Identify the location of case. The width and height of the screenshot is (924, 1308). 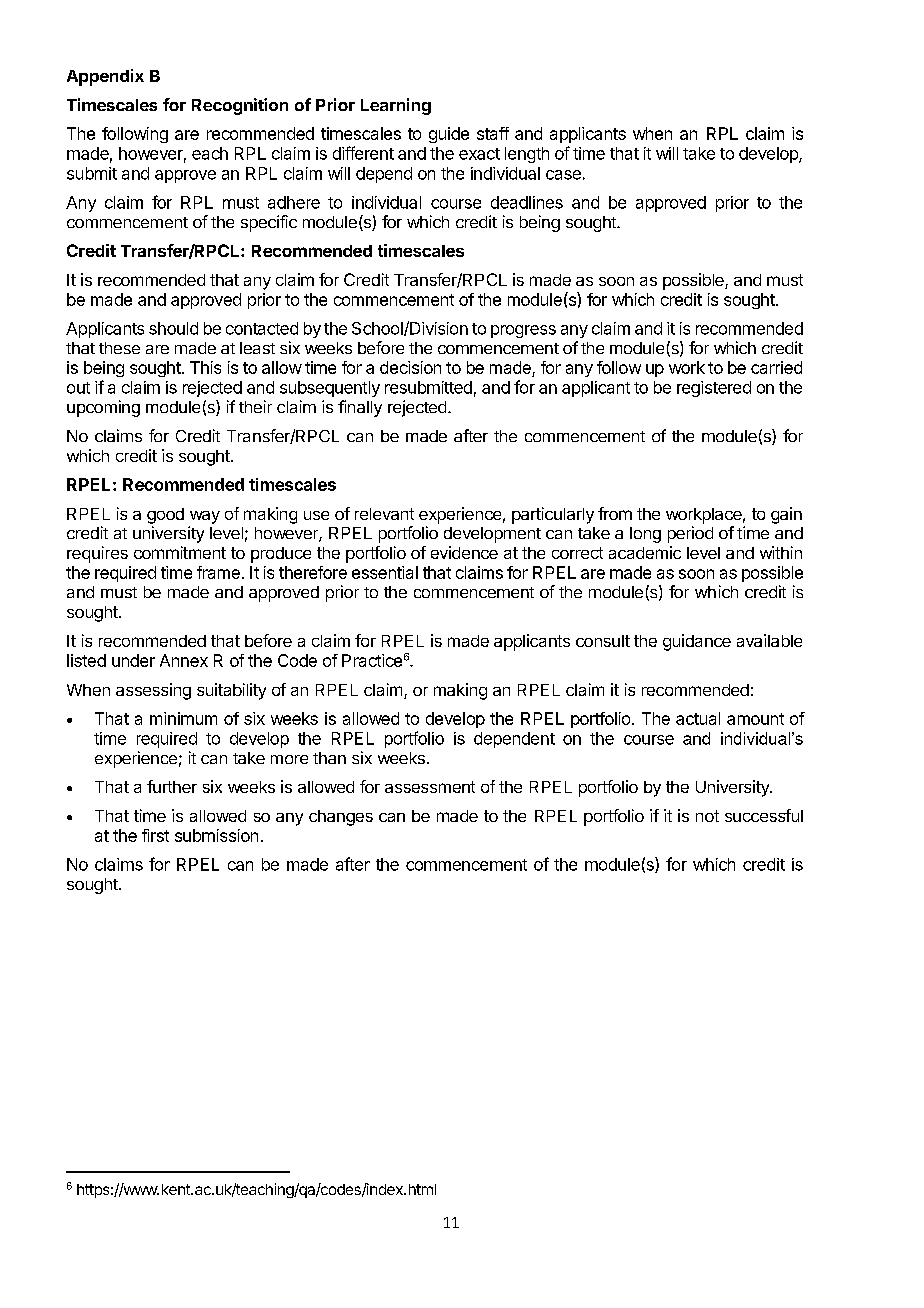
(563, 175).
